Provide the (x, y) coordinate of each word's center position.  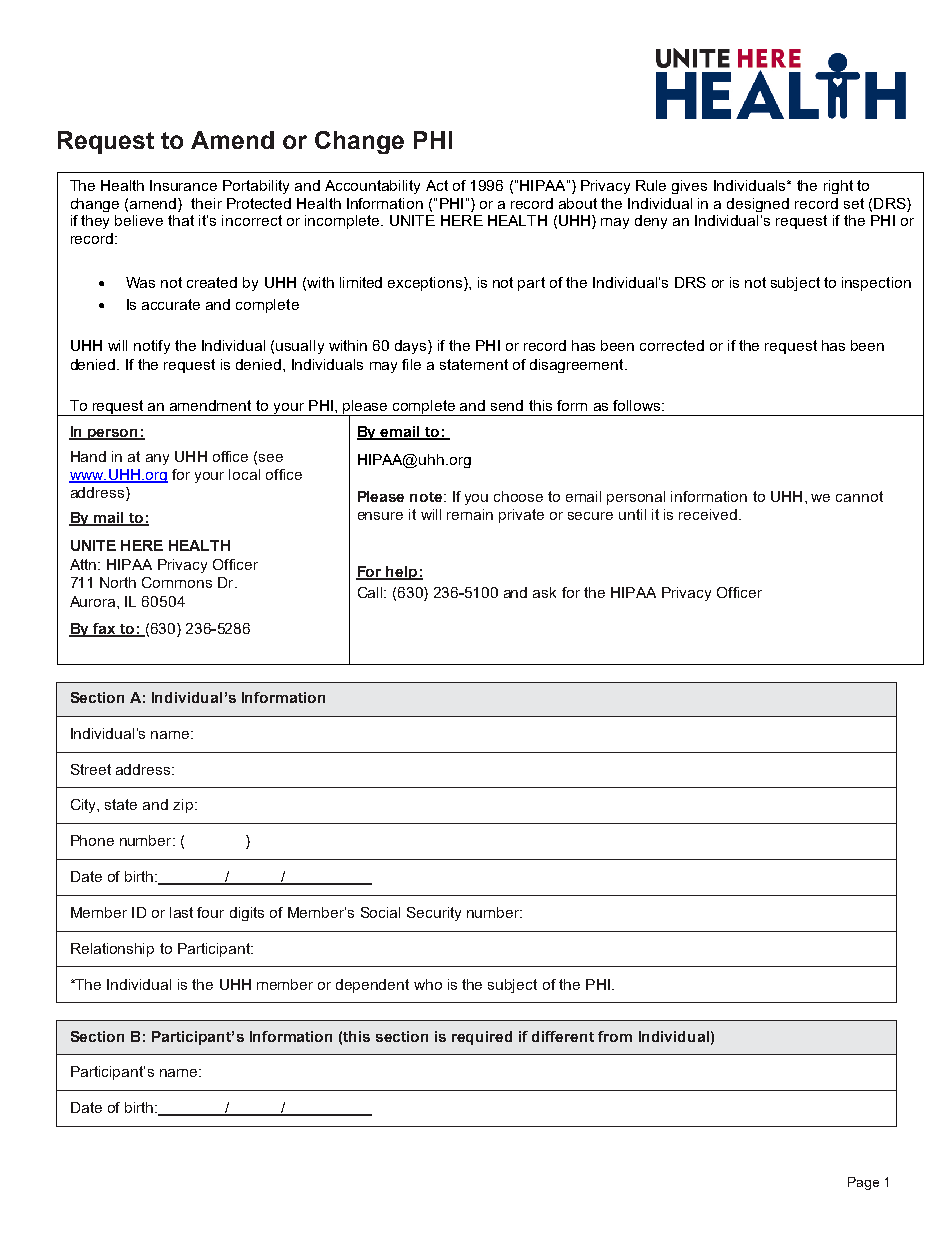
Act (437, 185)
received (708, 514)
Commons (177, 582)
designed (758, 205)
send (507, 405)
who (428, 984)
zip (183, 806)
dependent (372, 986)
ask (544, 592)
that (181, 220)
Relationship (112, 950)
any (157, 459)
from (615, 1036)
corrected (672, 345)
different (563, 1036)
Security (434, 914)
